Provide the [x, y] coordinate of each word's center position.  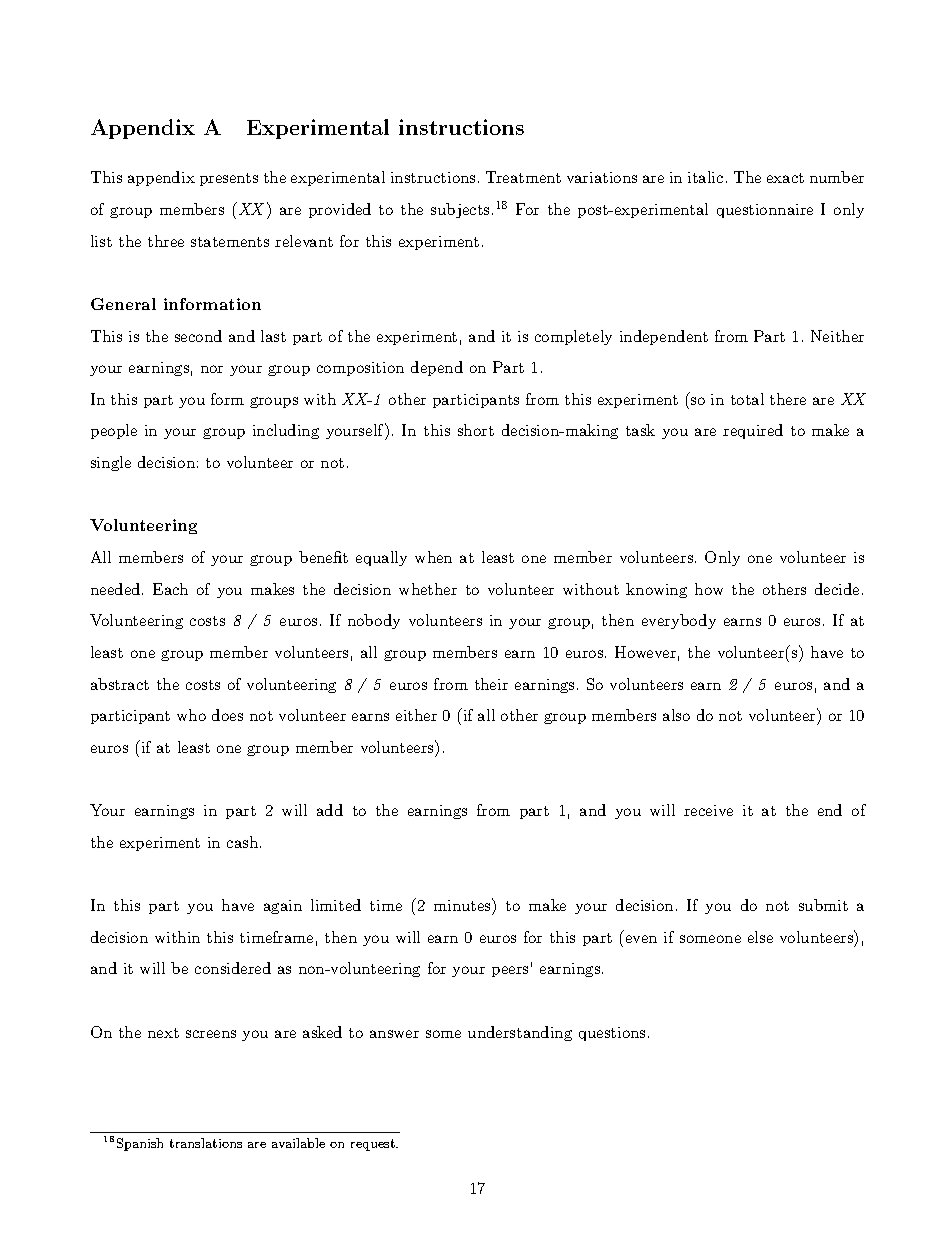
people [114, 431]
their [491, 684]
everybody [679, 621]
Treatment [523, 177]
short [476, 430]
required [753, 431]
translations [206, 1143]
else [760, 937]
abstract [120, 684]
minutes [463, 904]
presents [229, 179]
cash [244, 842]
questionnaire [765, 211]
